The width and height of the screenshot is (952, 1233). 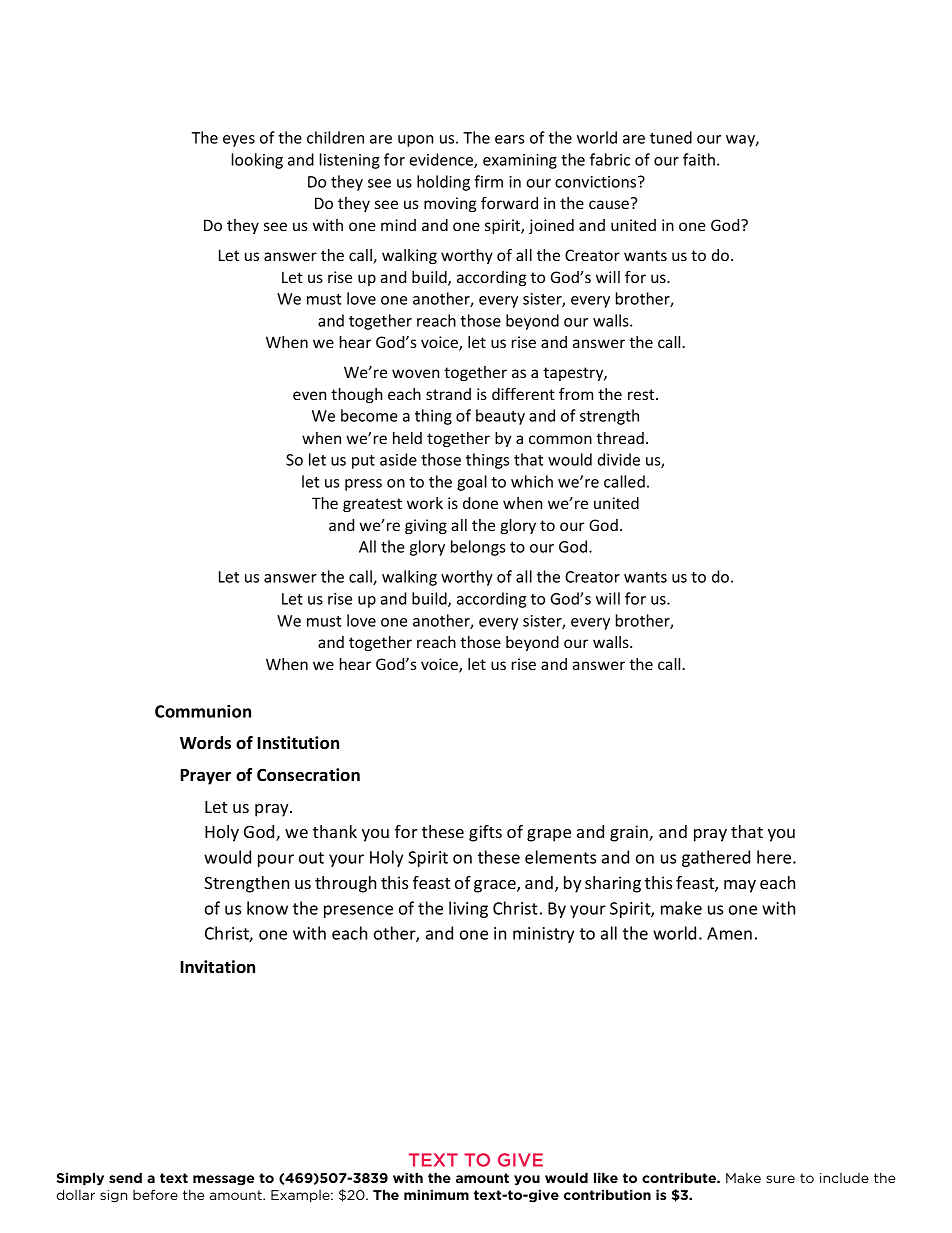 What do you see at coordinates (276, 860) in the screenshot?
I see `pour` at bounding box center [276, 860].
